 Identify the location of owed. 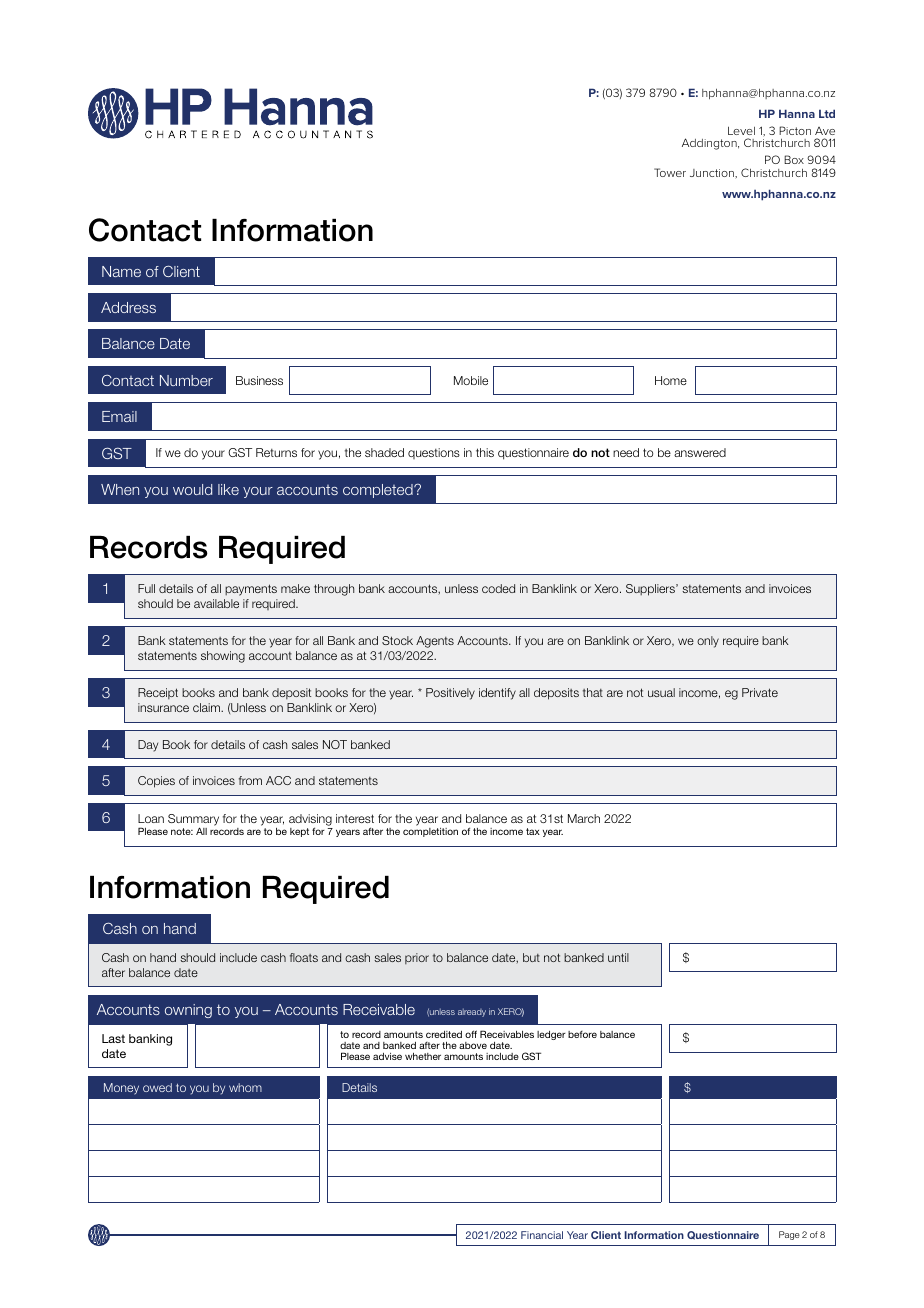
(157, 1087).
